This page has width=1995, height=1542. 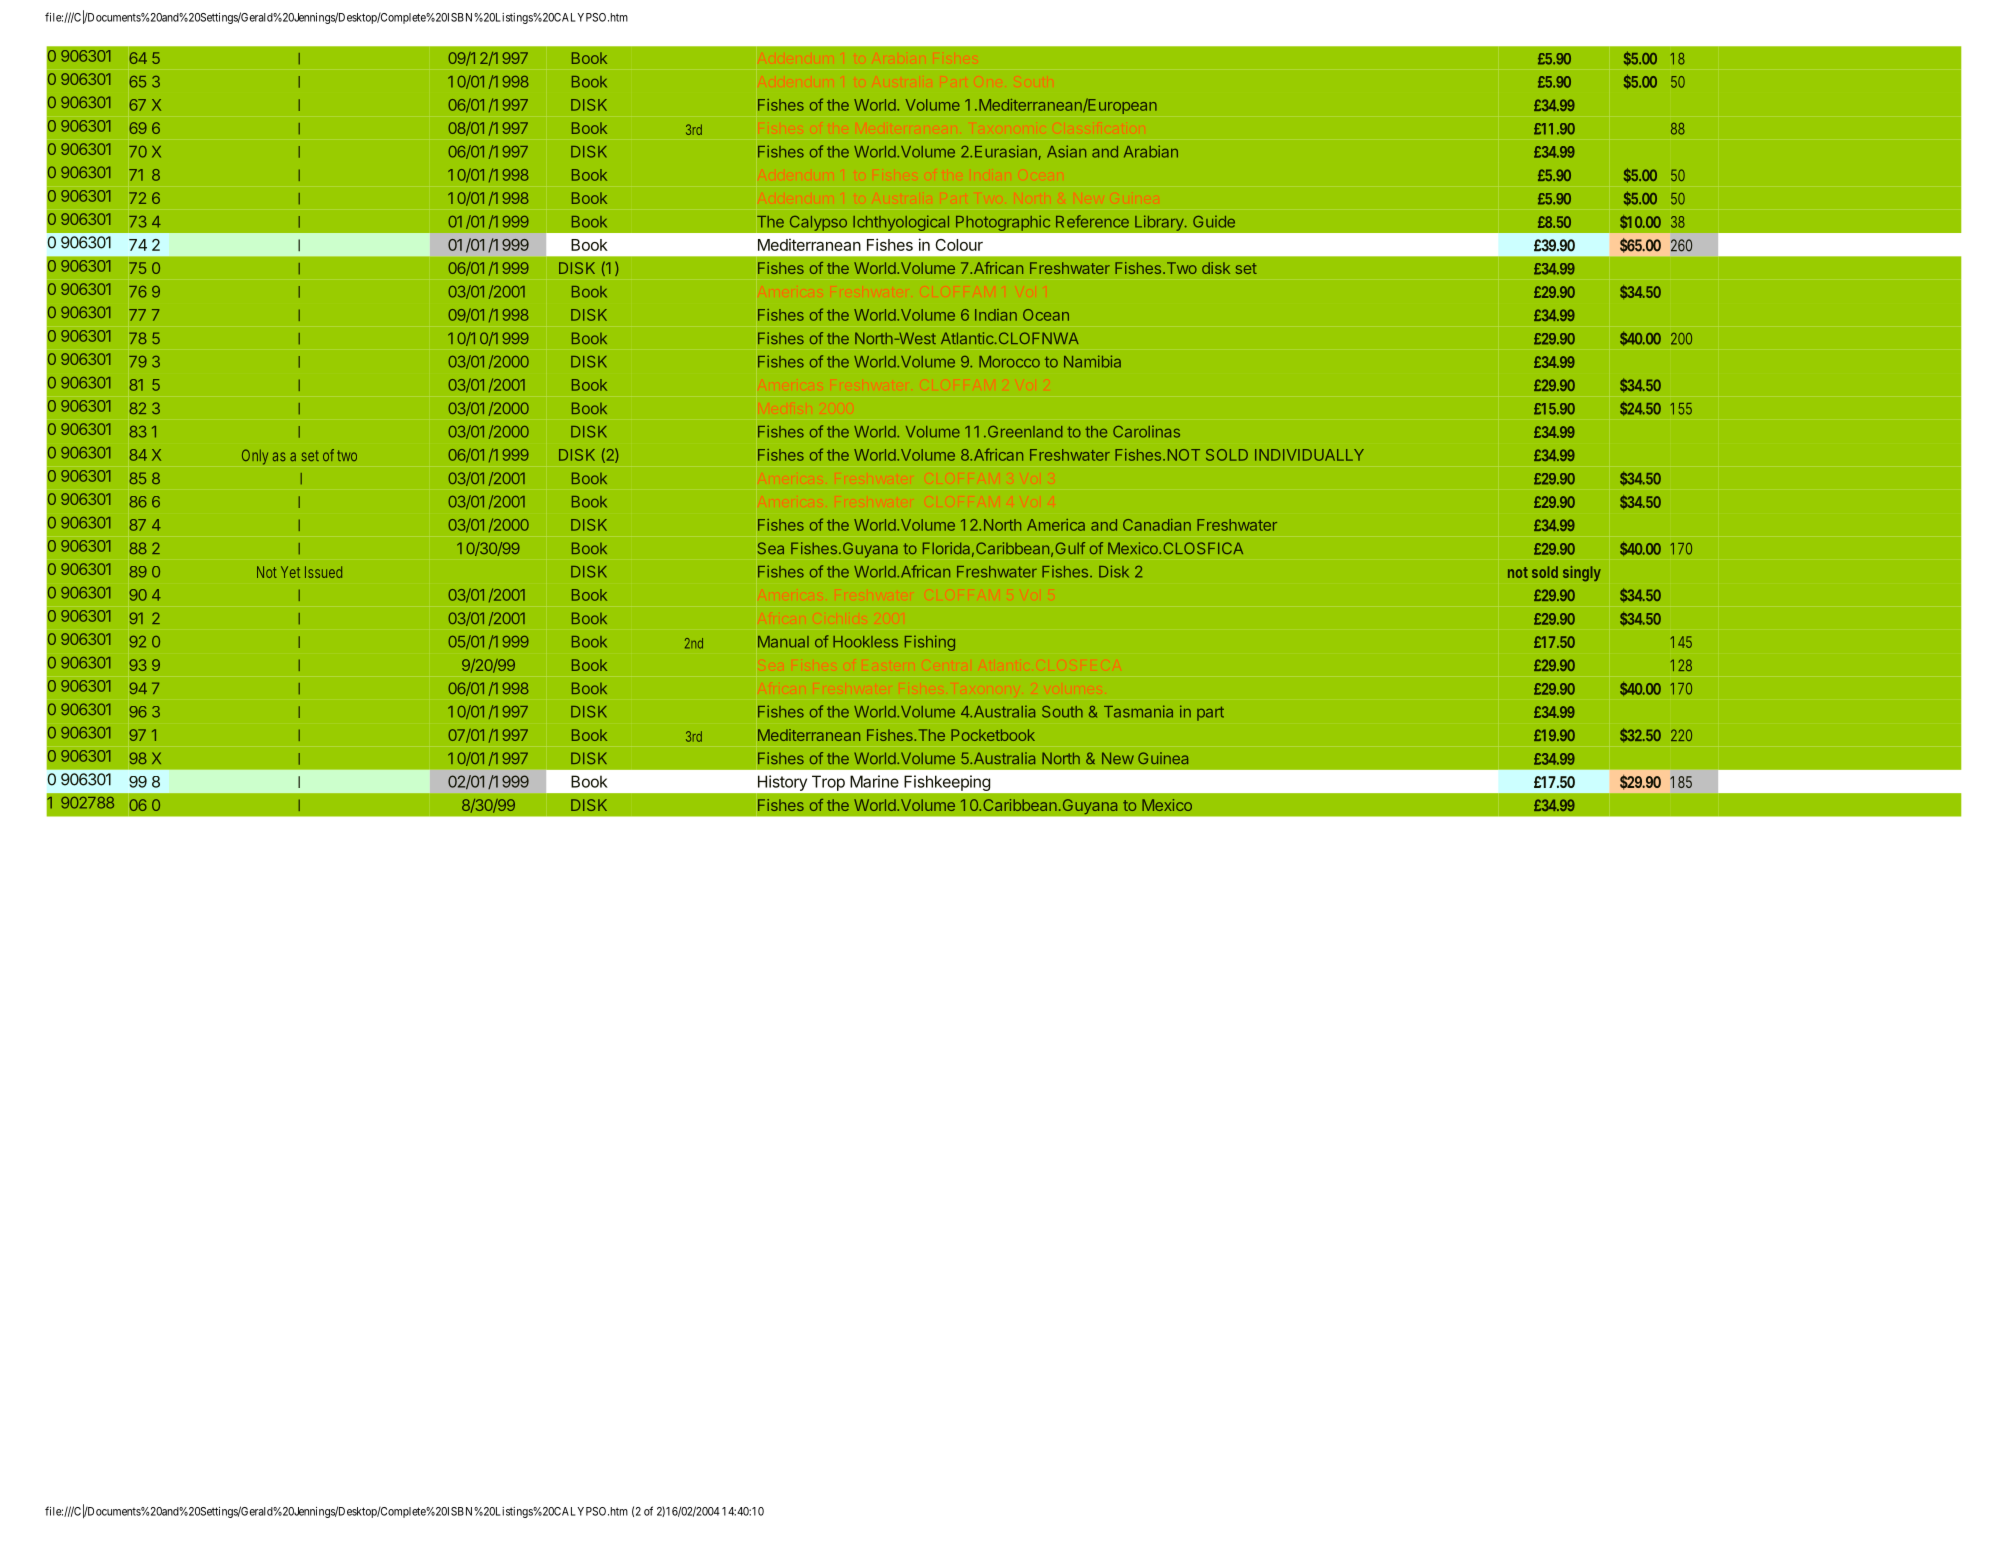 What do you see at coordinates (1092, 221) in the page?
I see `Reference` at bounding box center [1092, 221].
